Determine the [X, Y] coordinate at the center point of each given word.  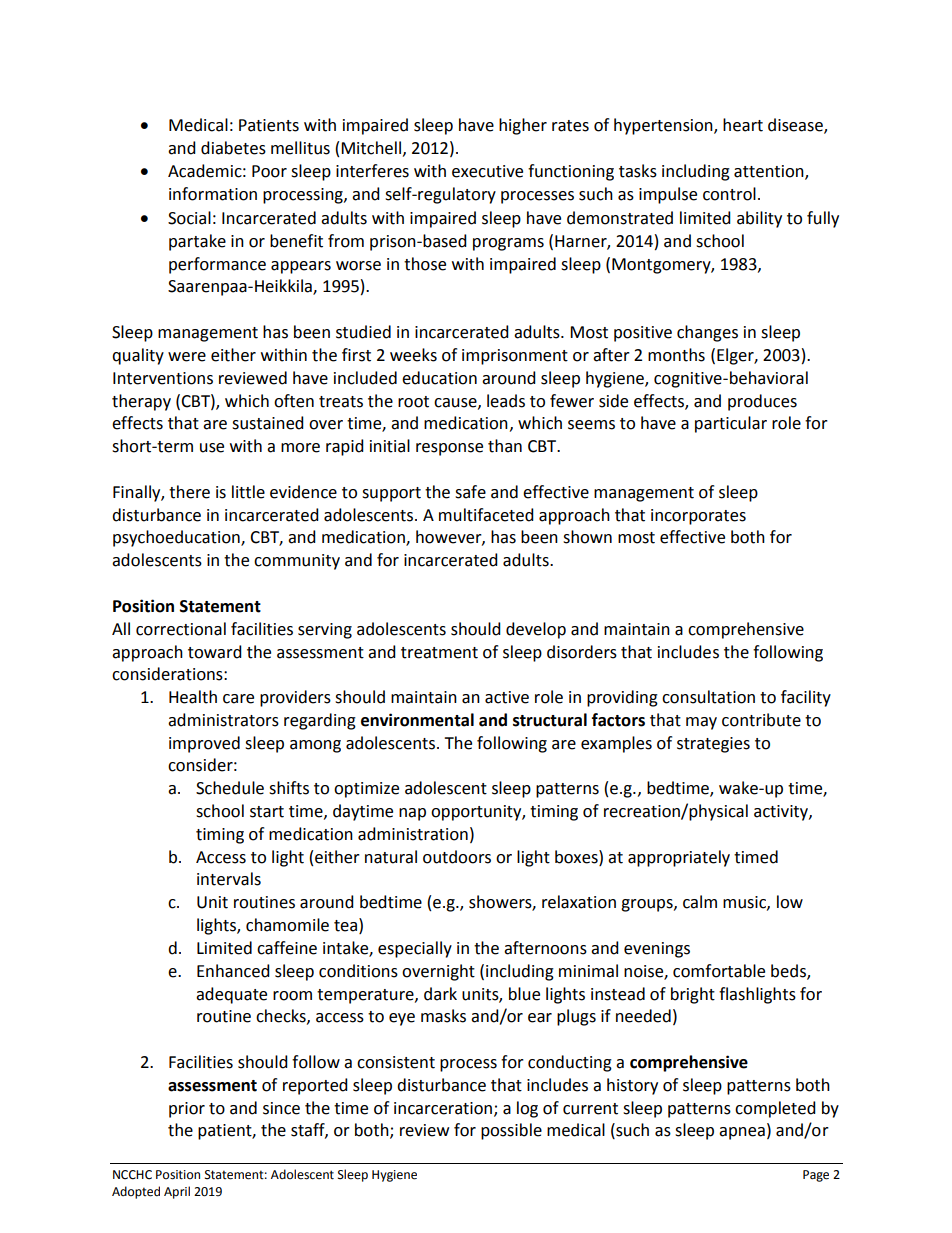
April [177, 1192]
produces [762, 402]
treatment [439, 653]
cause [456, 403]
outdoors [457, 857]
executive [487, 171]
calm [700, 902]
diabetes [233, 148]
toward [215, 652]
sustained [268, 423]
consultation [708, 697]
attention [770, 172]
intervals [229, 879]
